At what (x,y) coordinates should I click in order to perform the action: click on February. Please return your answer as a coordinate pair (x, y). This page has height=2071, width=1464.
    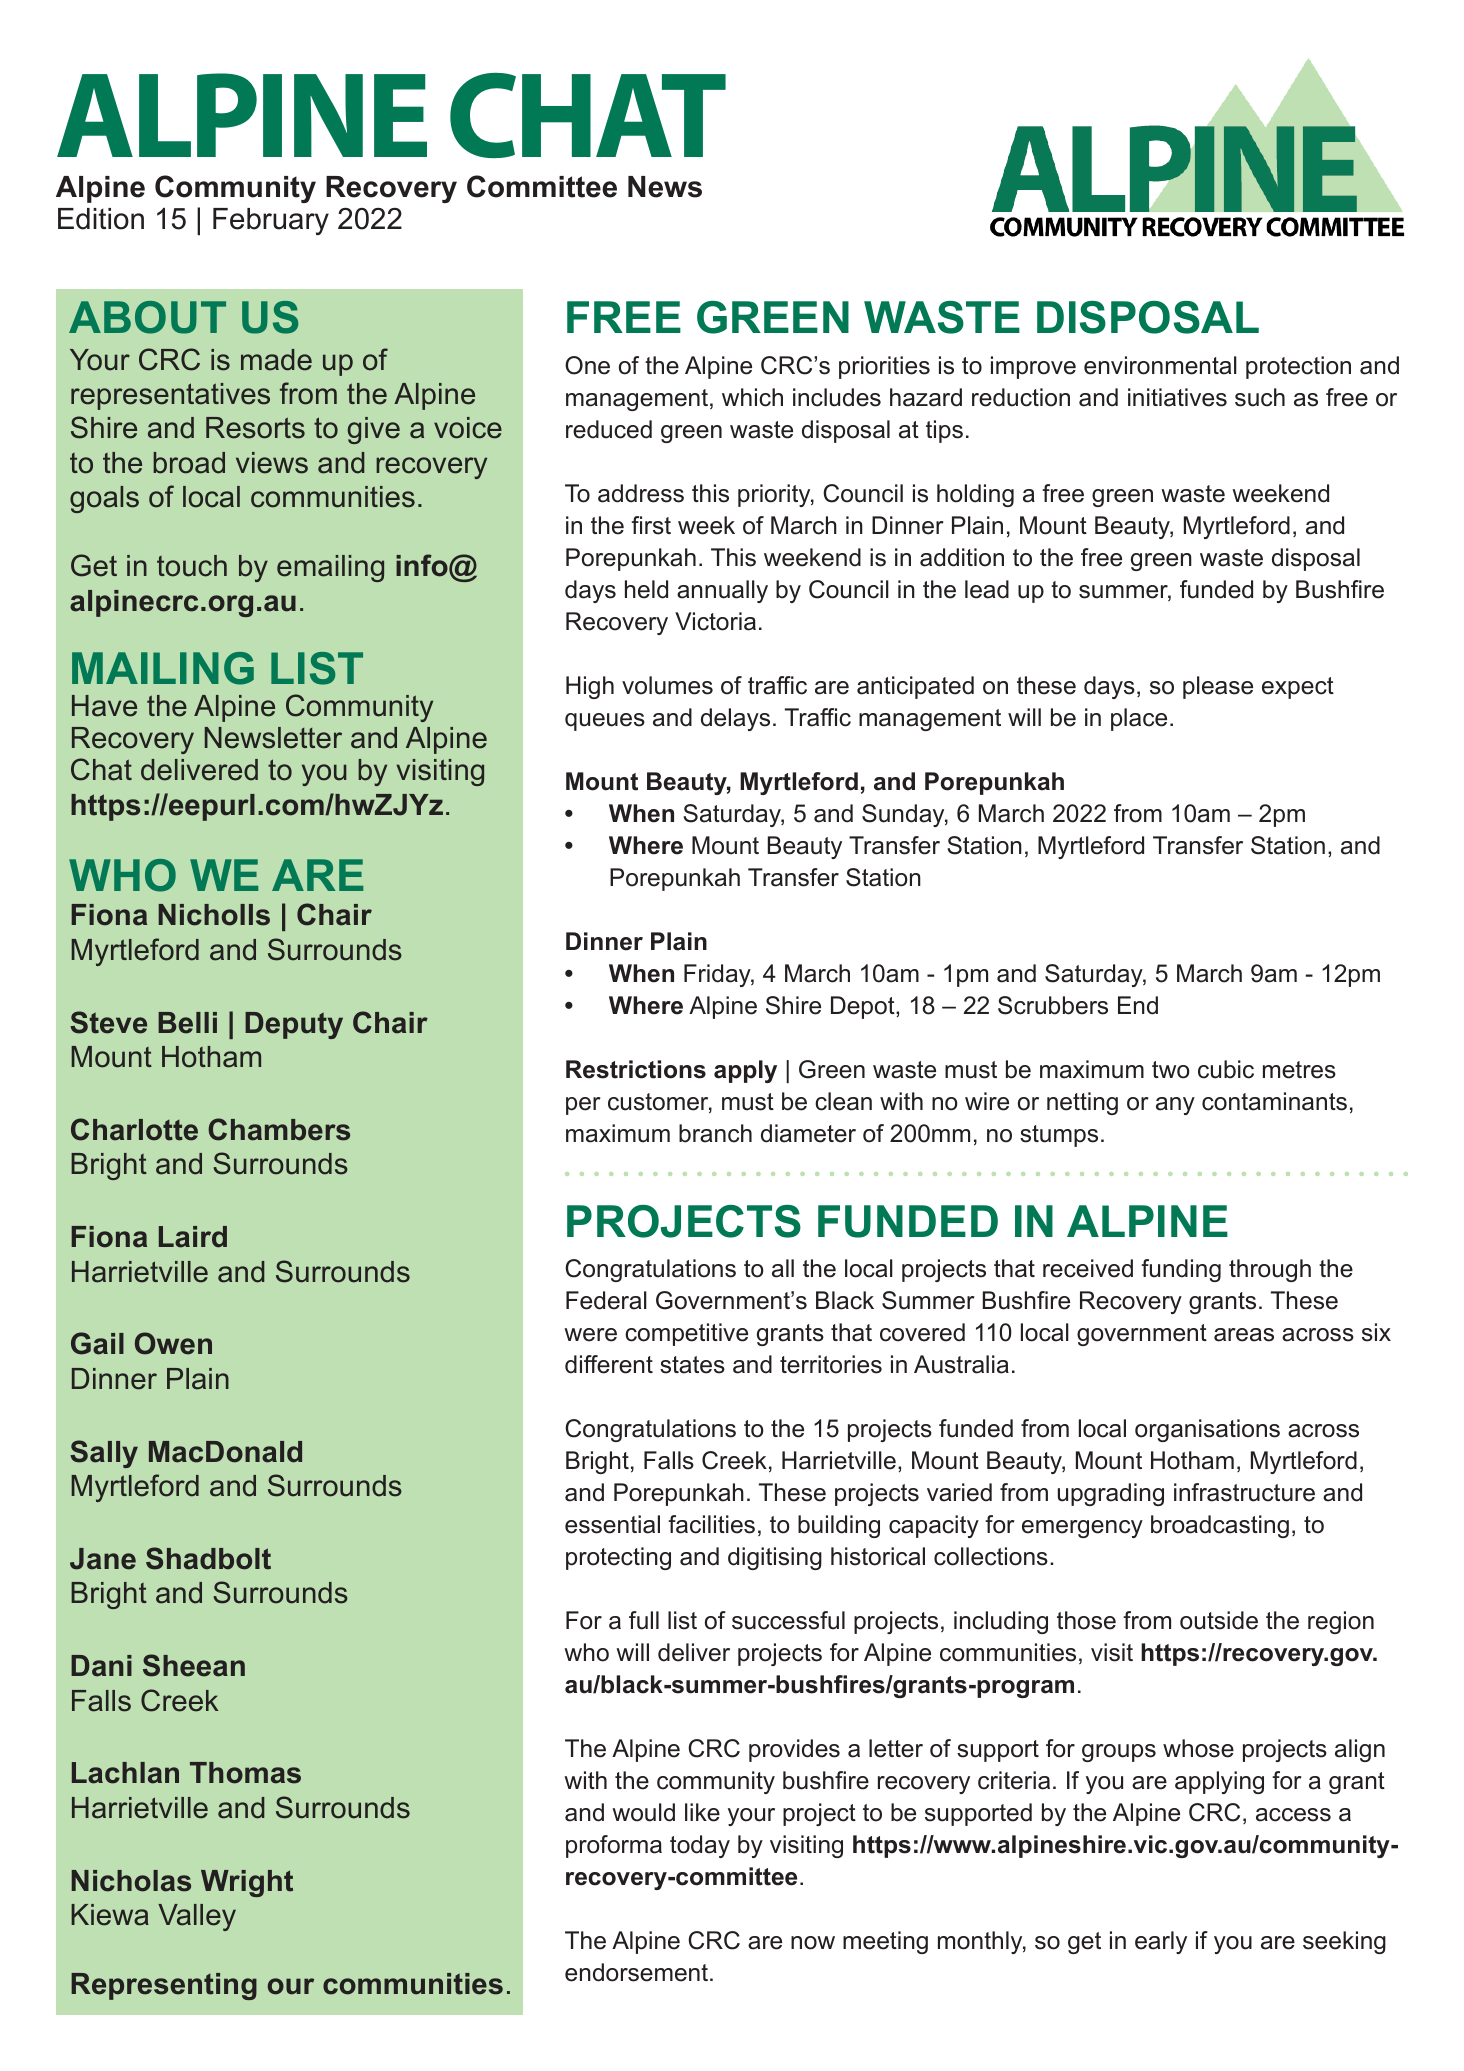
    Looking at the image, I should click on (271, 221).
